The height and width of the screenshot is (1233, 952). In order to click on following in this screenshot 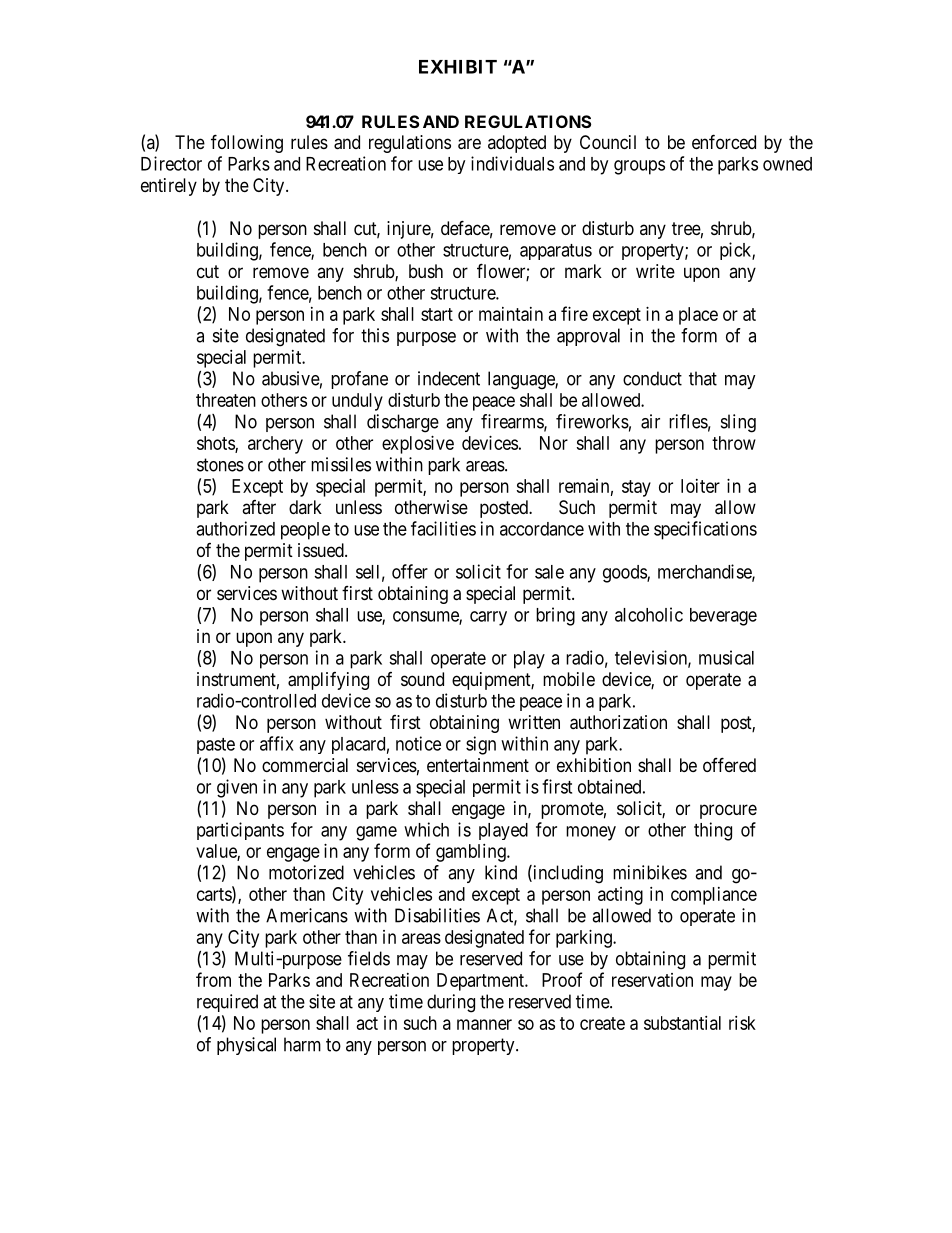, I will do `click(247, 143)`.
